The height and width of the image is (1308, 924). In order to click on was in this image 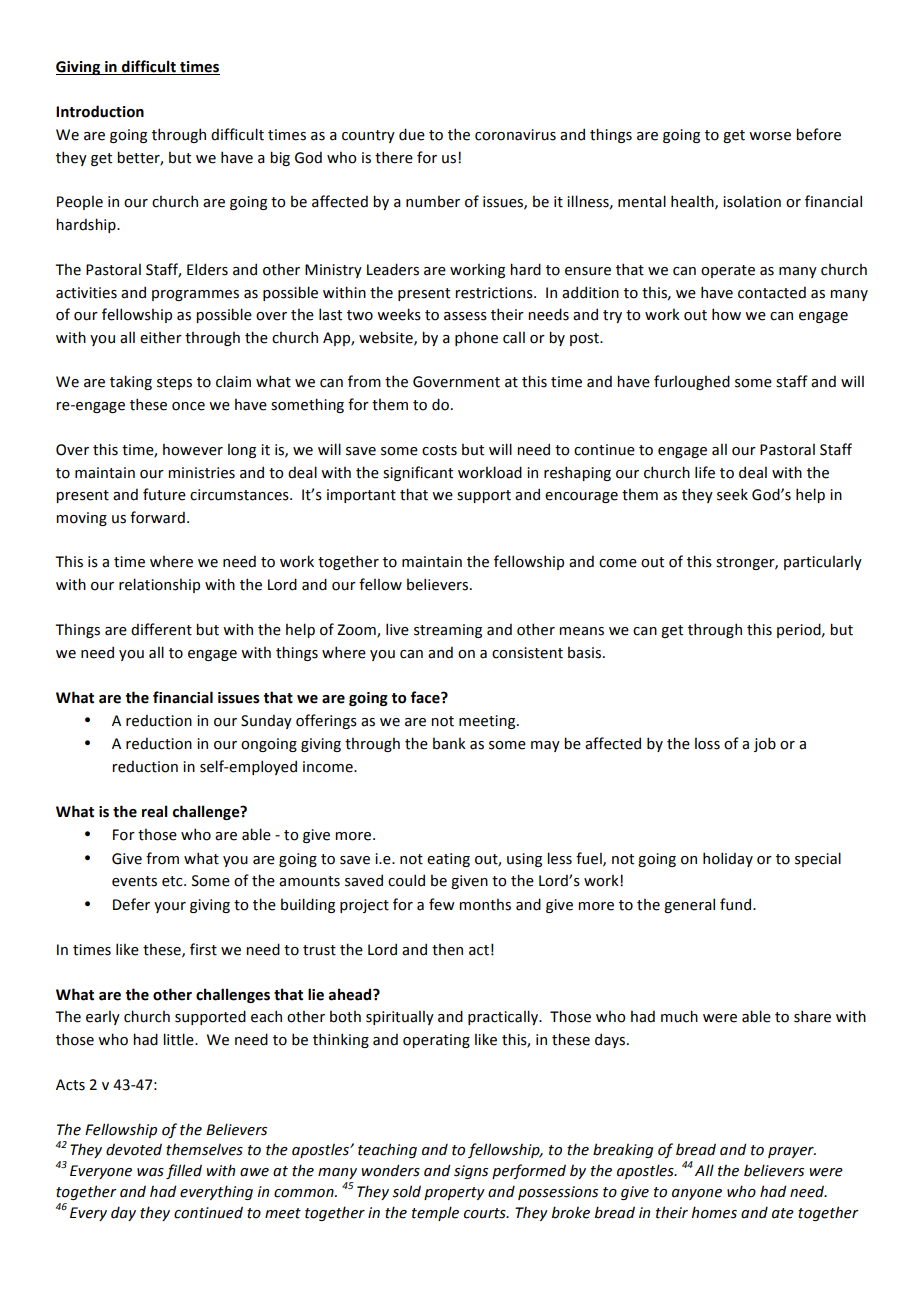, I will do `click(150, 1172)`.
